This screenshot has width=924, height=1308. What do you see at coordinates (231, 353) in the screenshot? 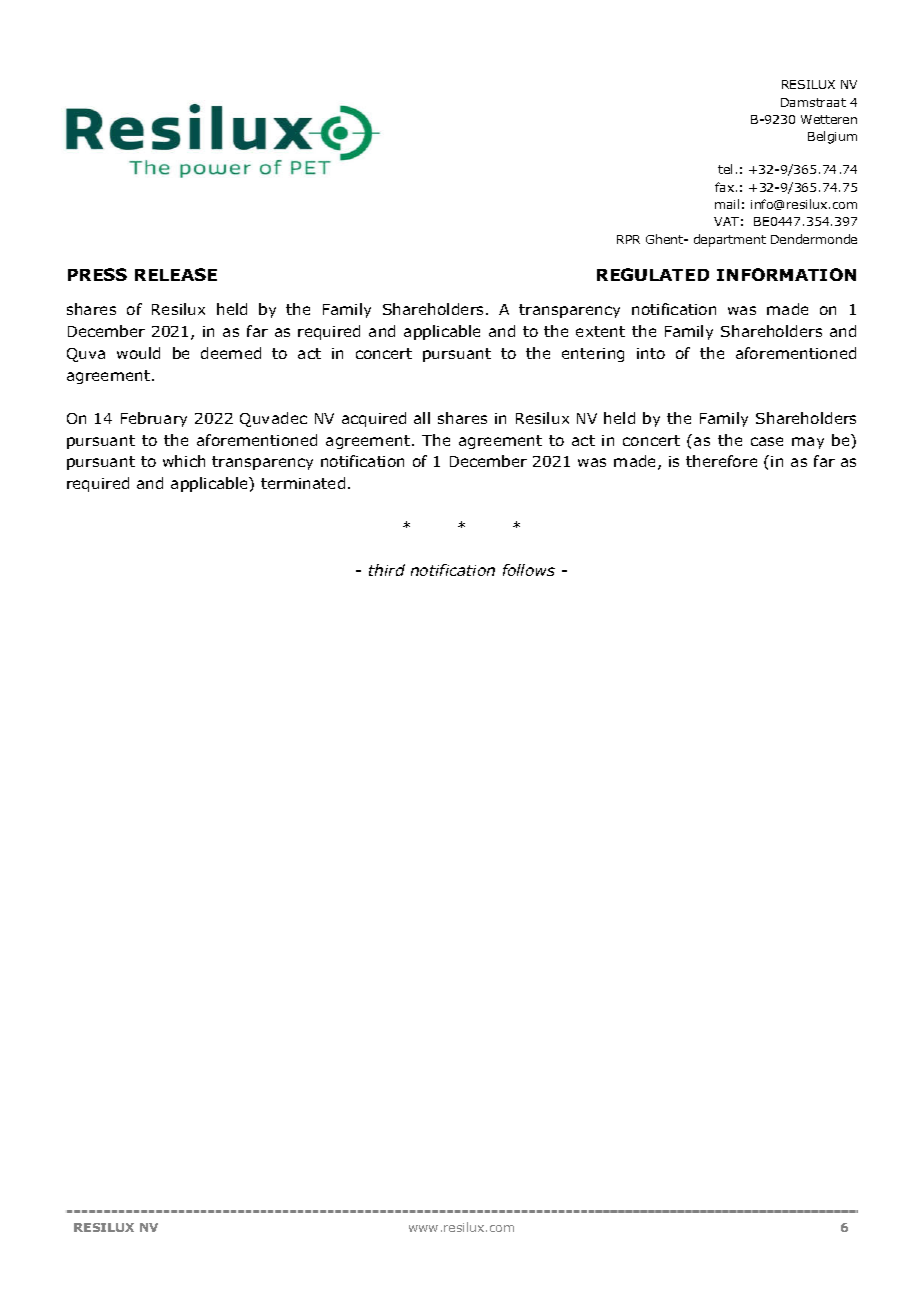
I see `deemed` at bounding box center [231, 353].
